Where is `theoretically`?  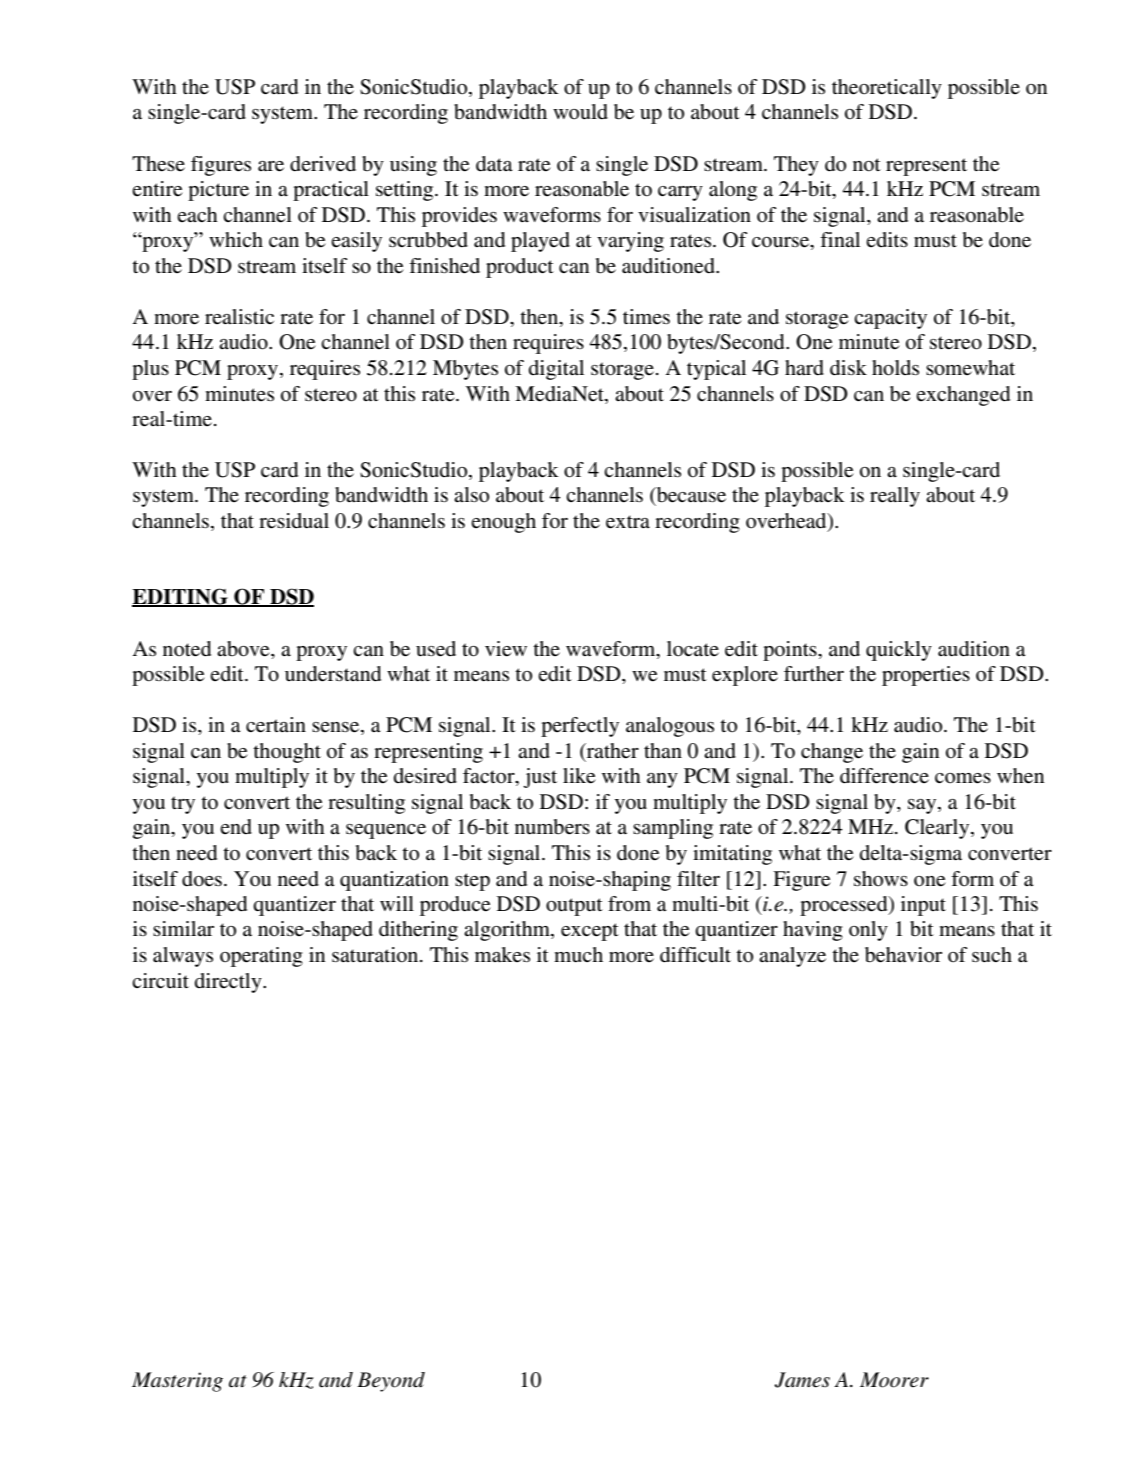 theoretically is located at coordinates (887, 89).
